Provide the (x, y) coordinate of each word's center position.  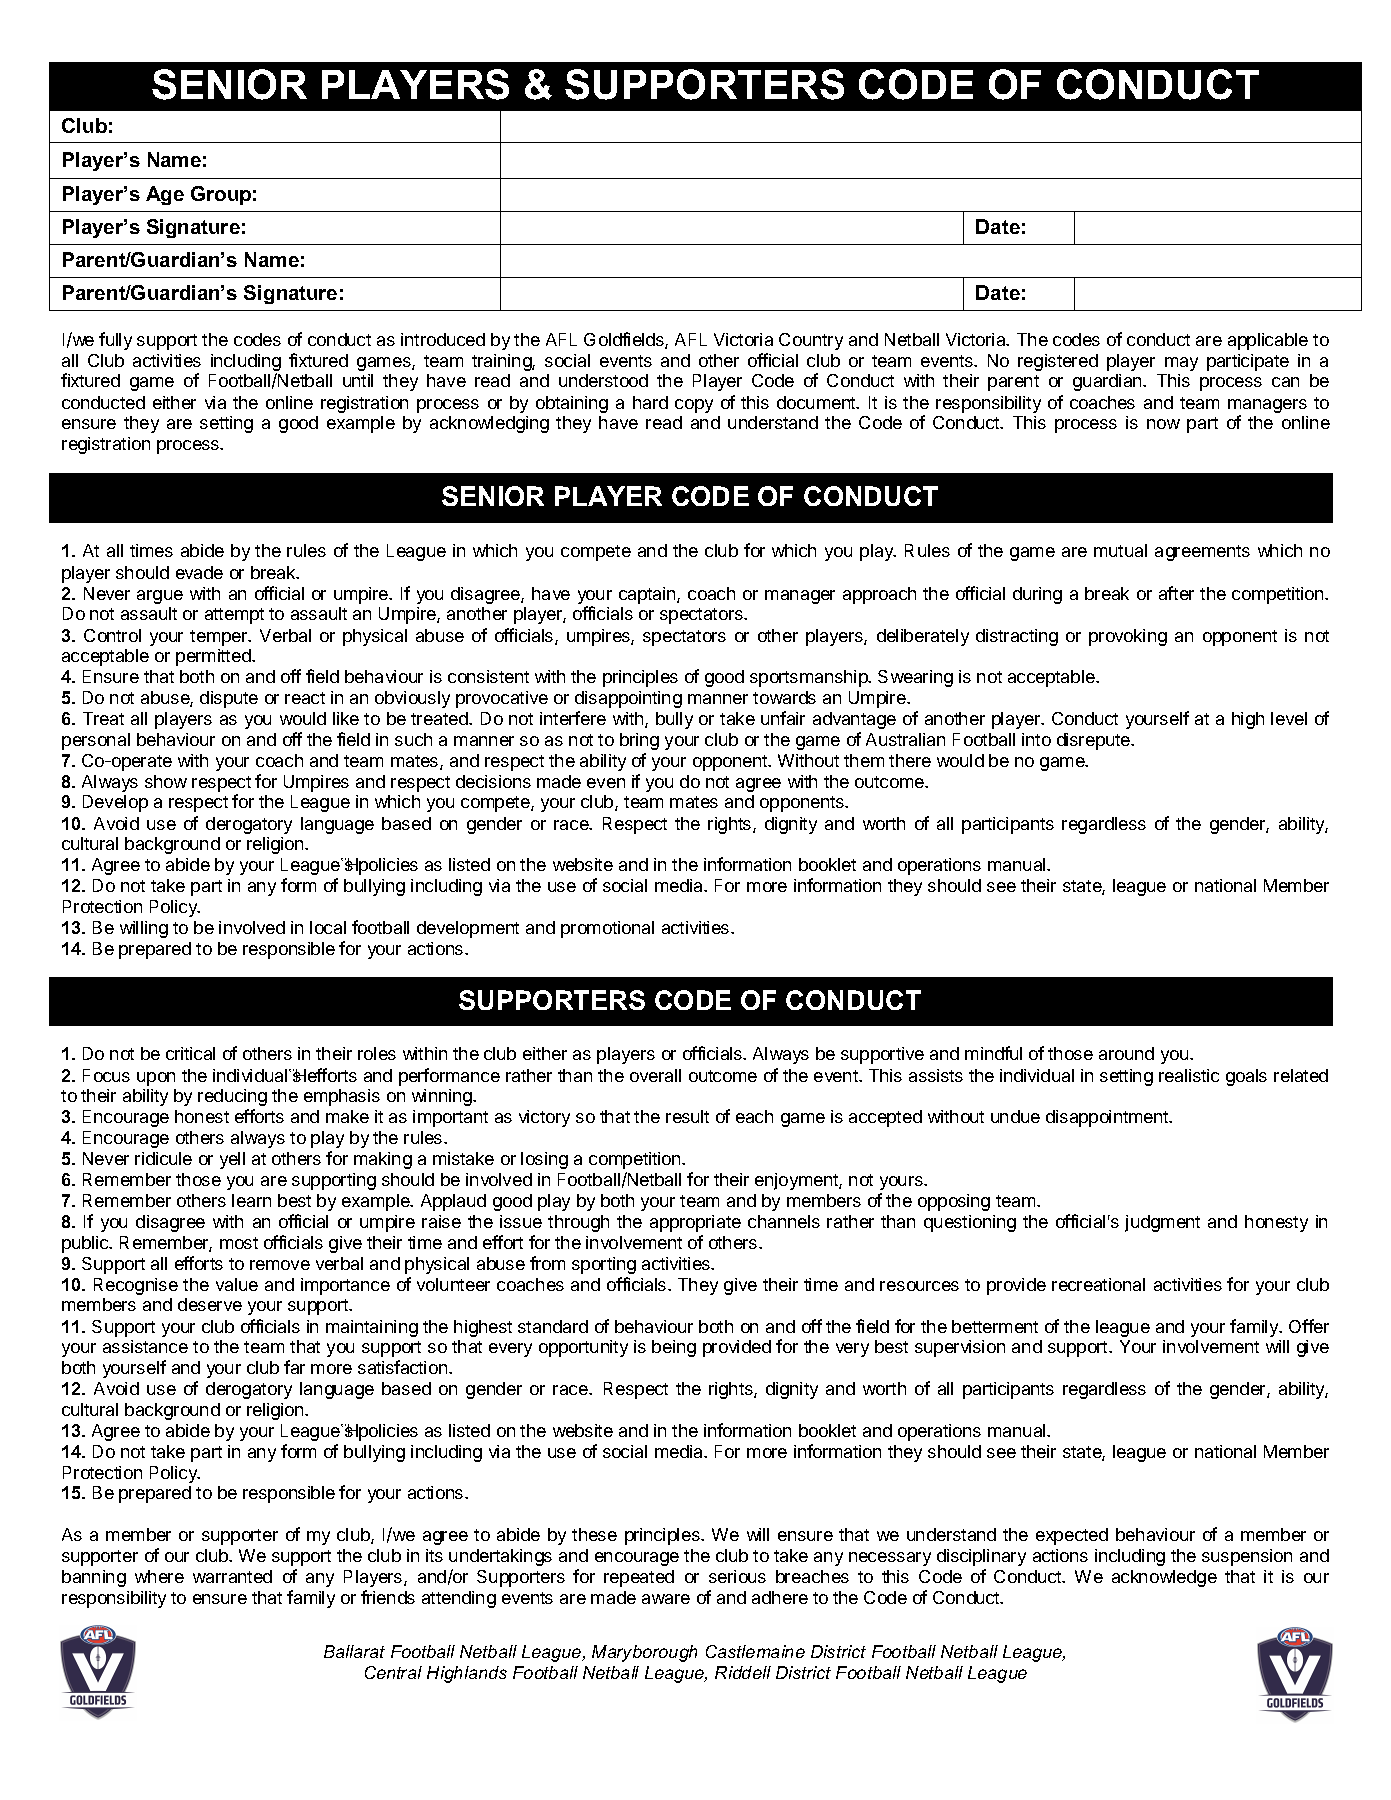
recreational (1098, 1284)
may (1181, 364)
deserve (210, 1304)
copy (694, 406)
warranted (232, 1576)
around (1126, 1053)
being (674, 1348)
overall (655, 1075)
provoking (1128, 637)
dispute (229, 699)
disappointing (628, 699)
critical (190, 1053)
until (358, 380)
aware (666, 1599)
